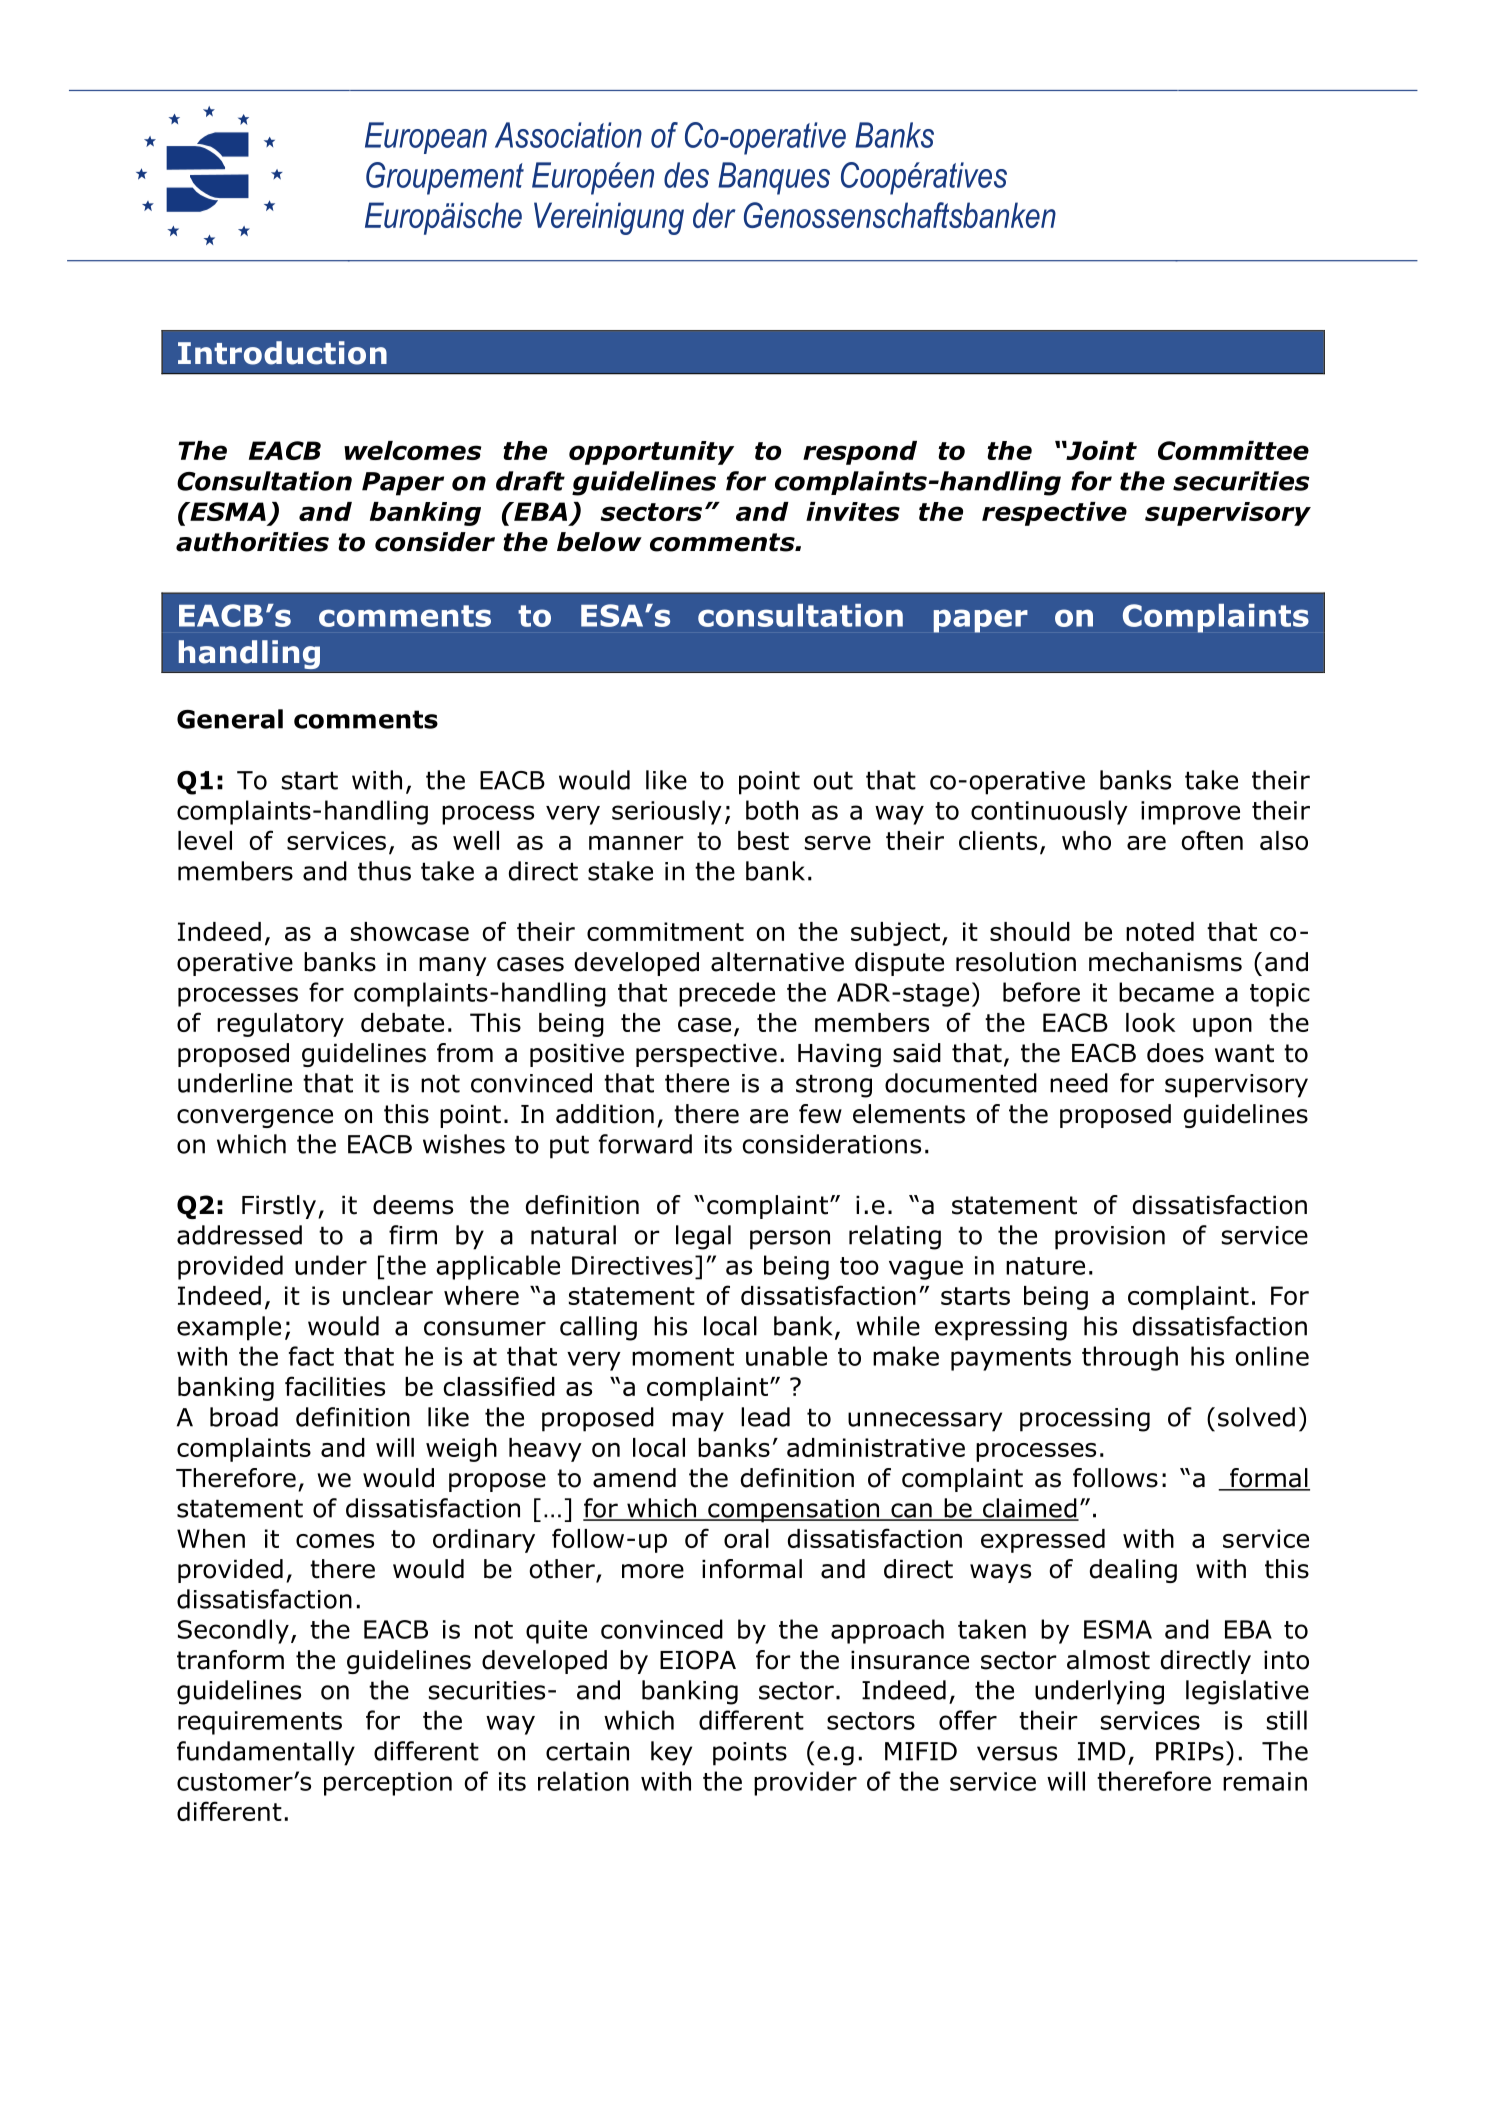  What do you see at coordinates (255, 1118) in the page?
I see `convergence` at bounding box center [255, 1118].
